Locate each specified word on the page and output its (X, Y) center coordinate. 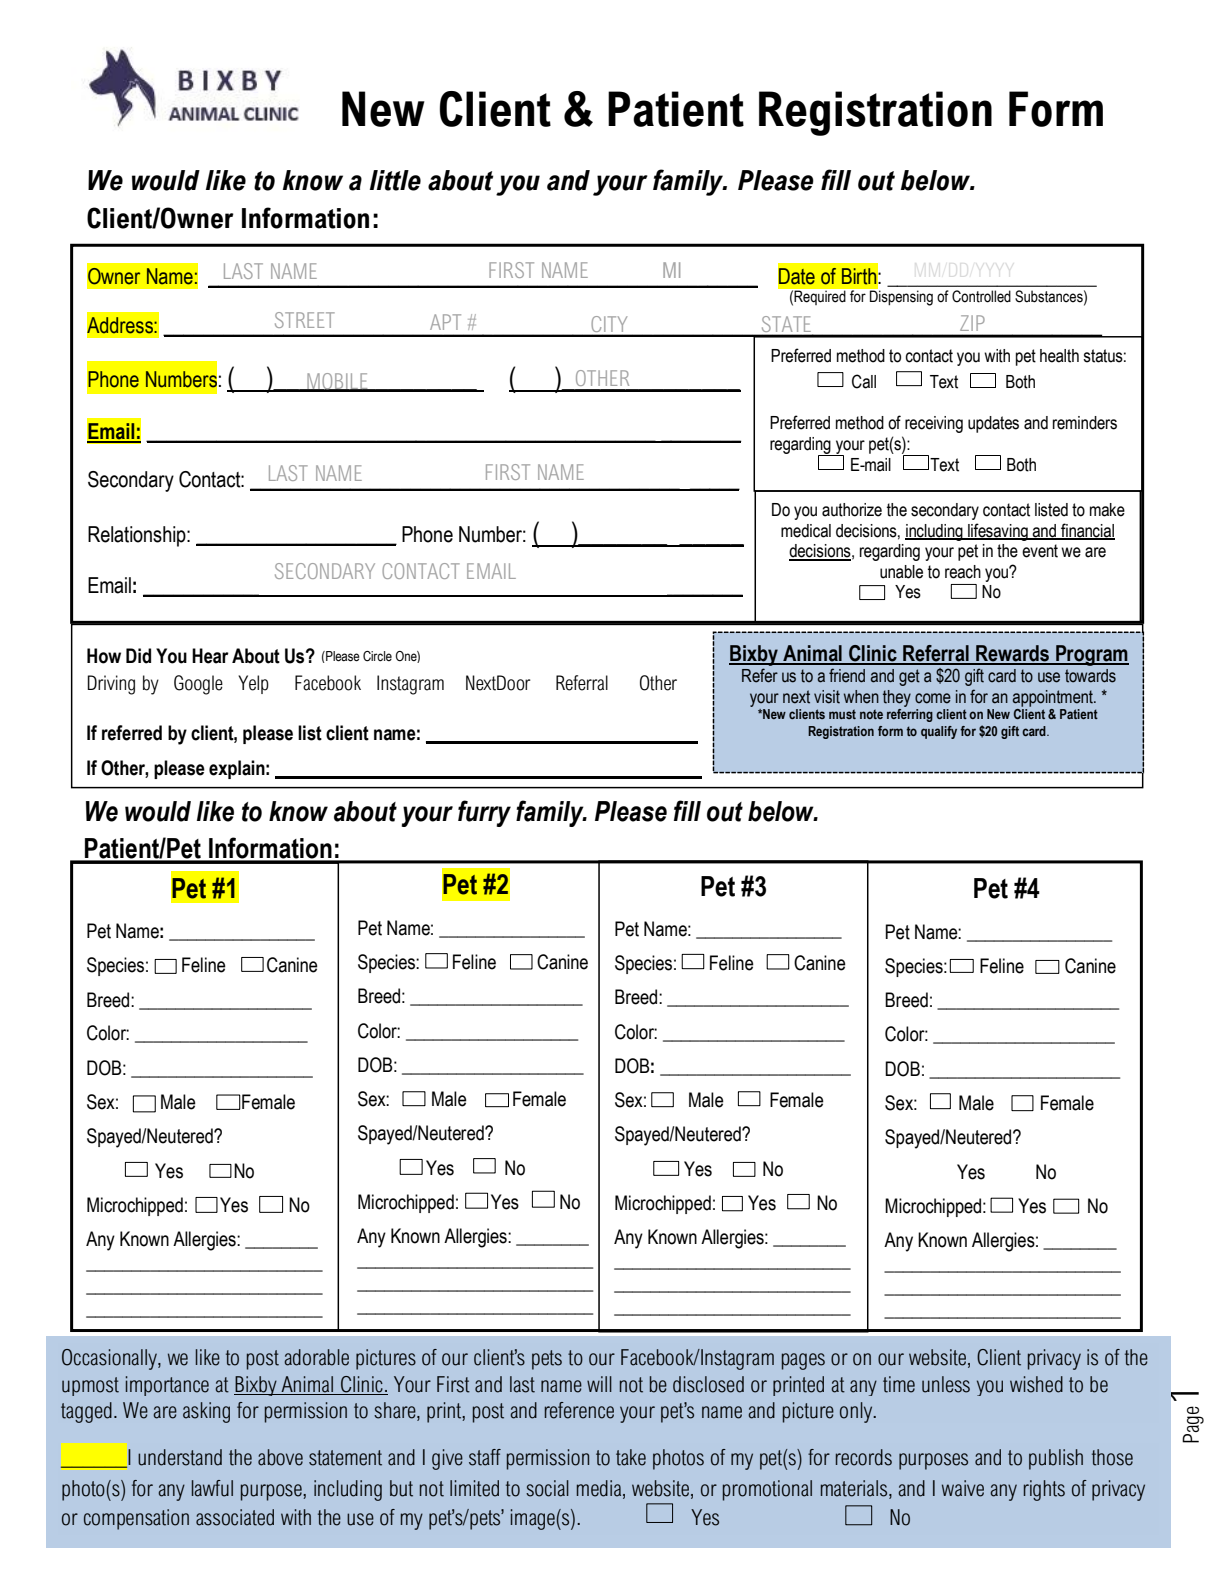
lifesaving (998, 532)
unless (946, 1384)
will (599, 1384)
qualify (939, 732)
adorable (316, 1357)
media (600, 1489)
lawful (212, 1488)
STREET (305, 320)
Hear (210, 656)
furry (484, 813)
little (395, 180)
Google (198, 685)
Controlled (981, 296)
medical (806, 531)
